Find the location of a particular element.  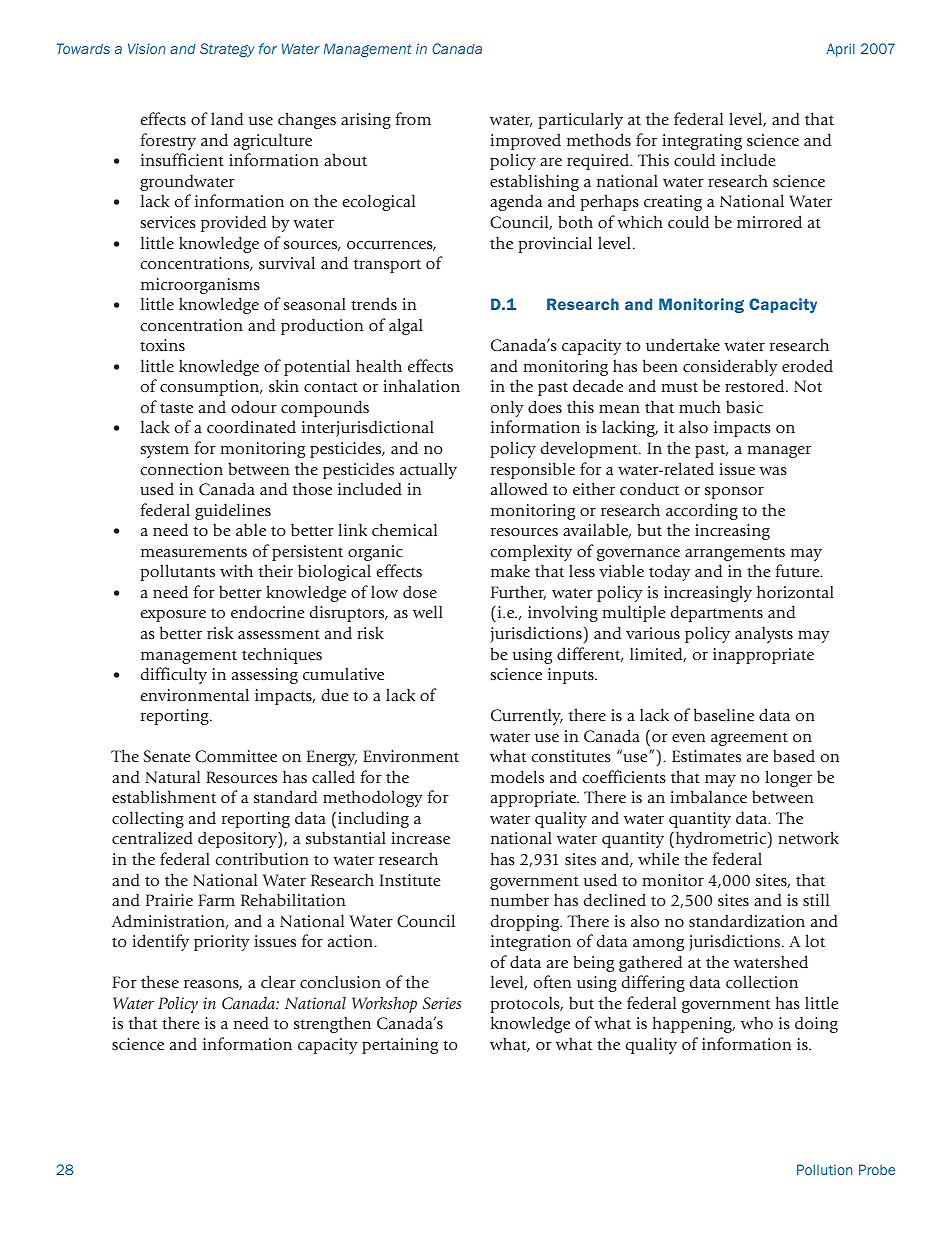

these is located at coordinates (160, 981).
